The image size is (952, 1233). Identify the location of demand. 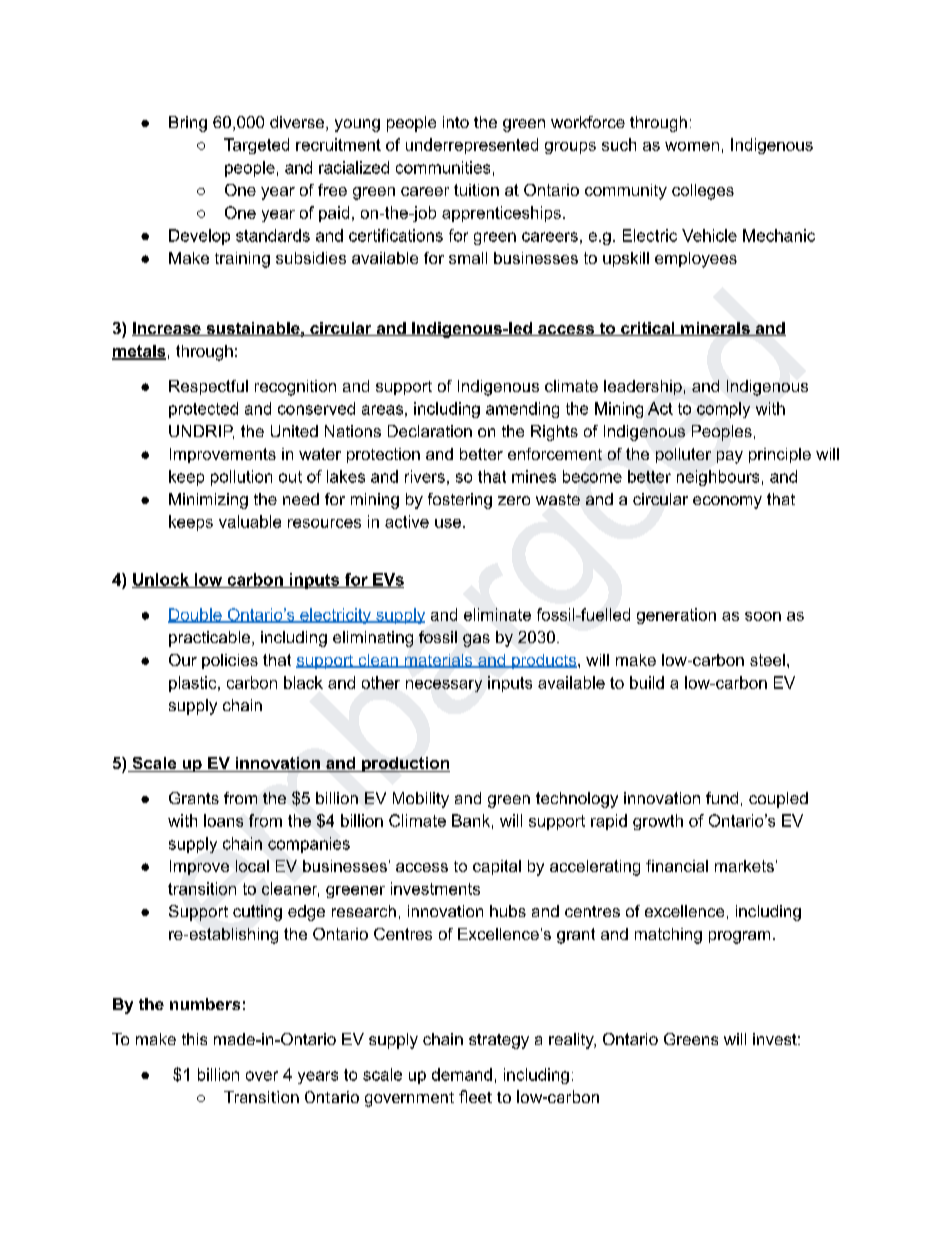
(462, 1074).
